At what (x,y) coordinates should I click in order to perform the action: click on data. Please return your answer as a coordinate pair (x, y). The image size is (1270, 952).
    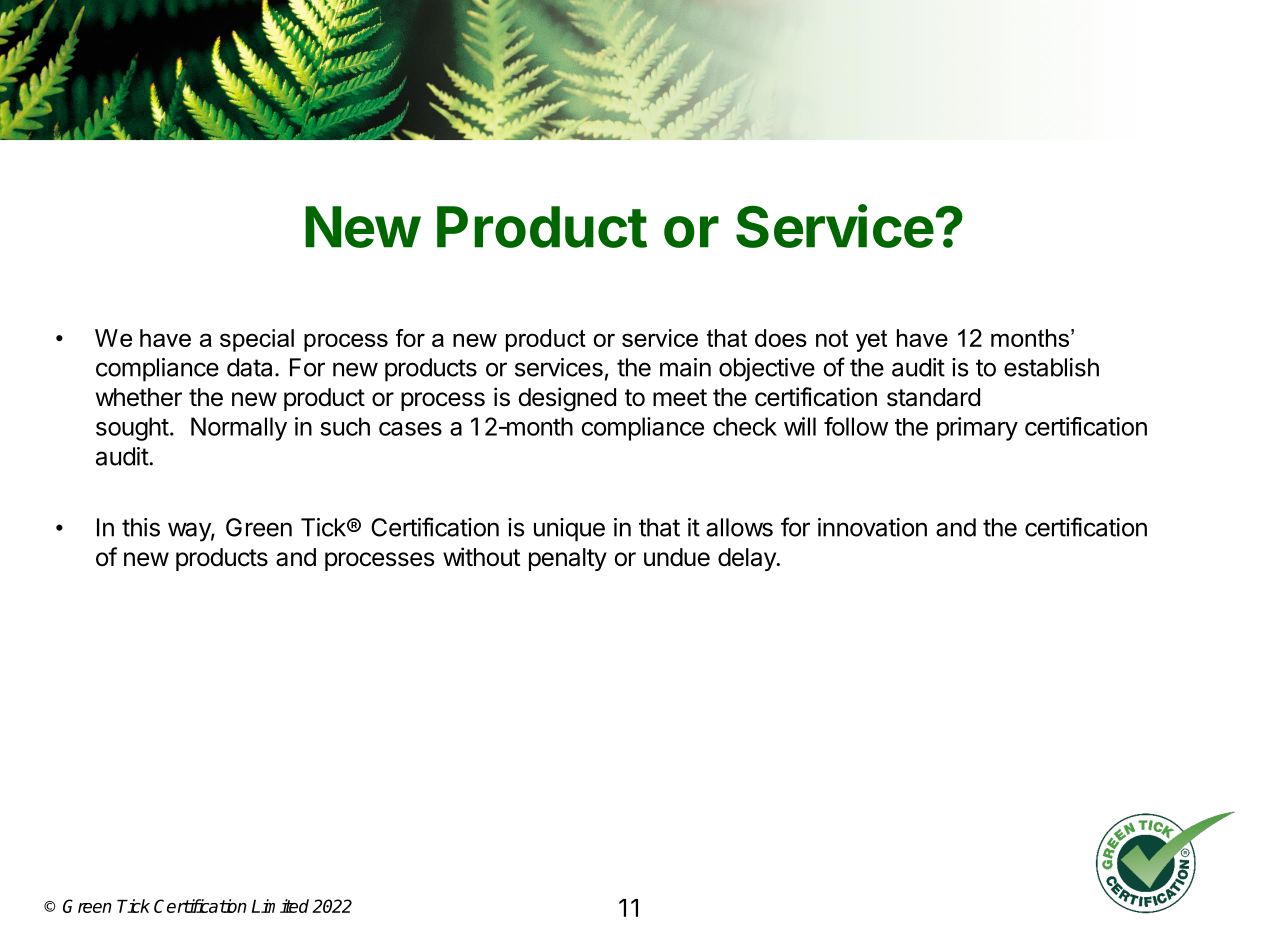
    Looking at the image, I should click on (249, 367).
